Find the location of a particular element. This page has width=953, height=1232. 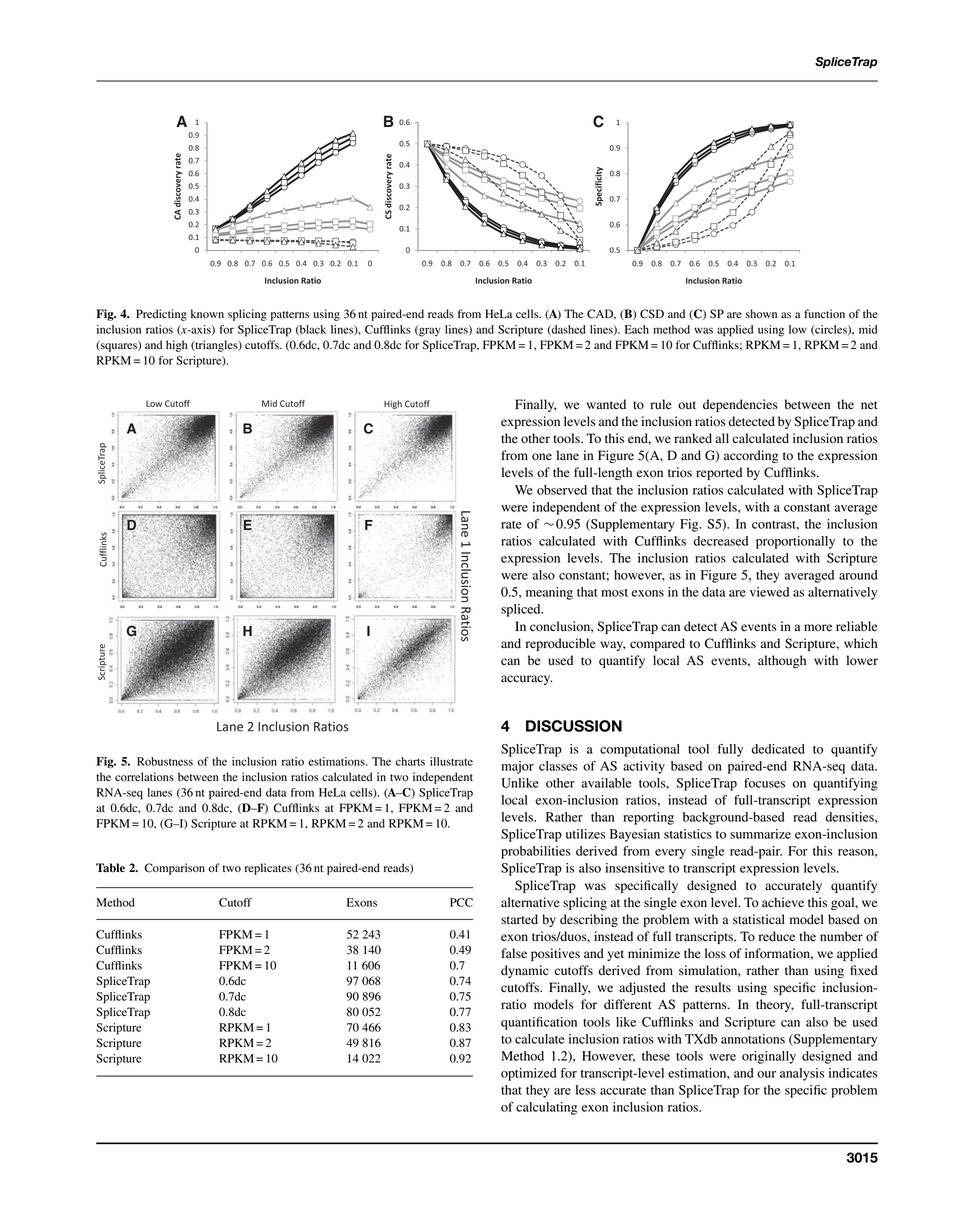

Comparison is located at coordinates (175, 869).
